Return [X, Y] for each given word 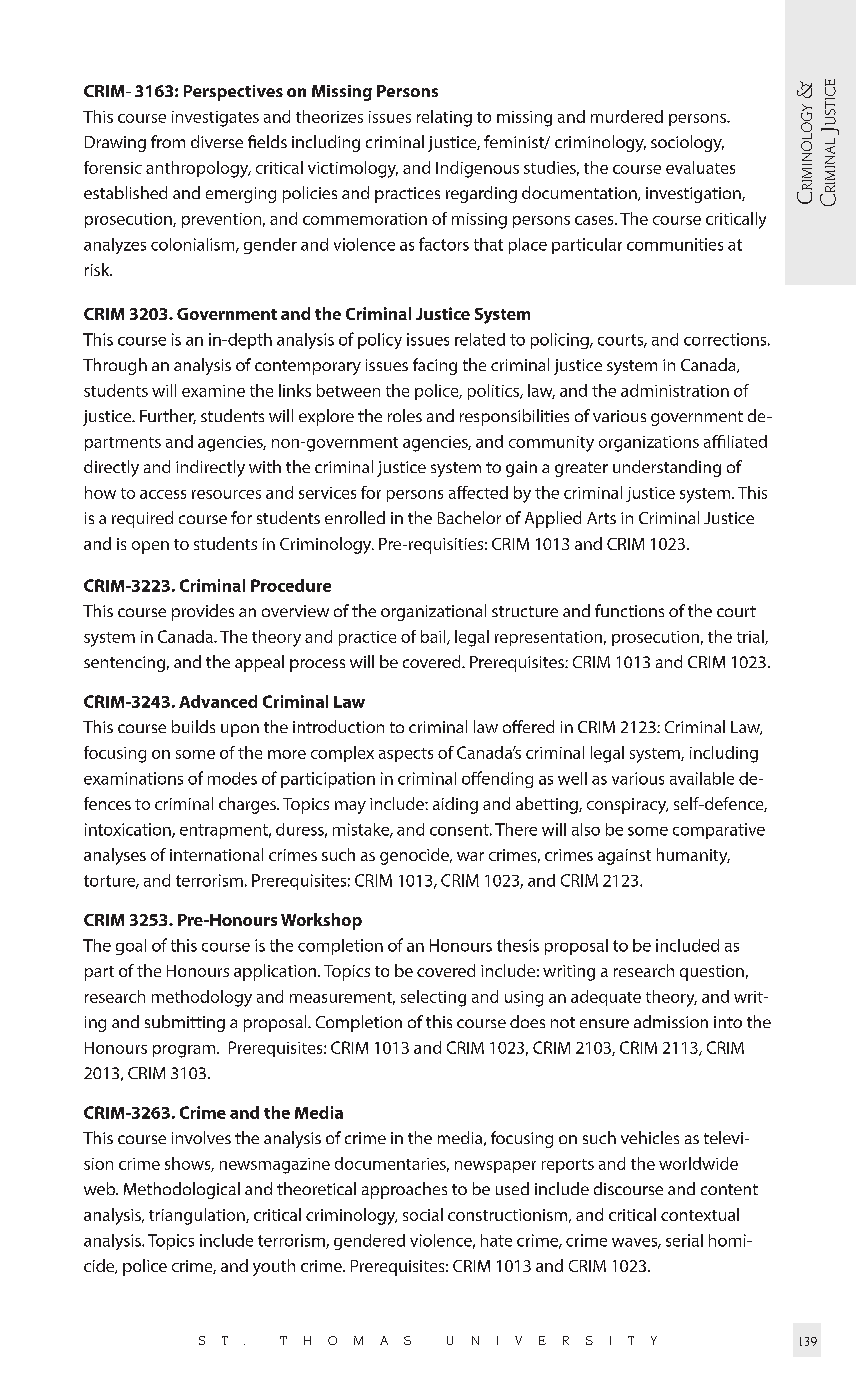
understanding [667, 468]
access [163, 494]
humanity [693, 856]
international [216, 854]
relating [444, 118]
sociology [687, 143]
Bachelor [469, 517]
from [168, 141]
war [470, 856]
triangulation [198, 1216]
